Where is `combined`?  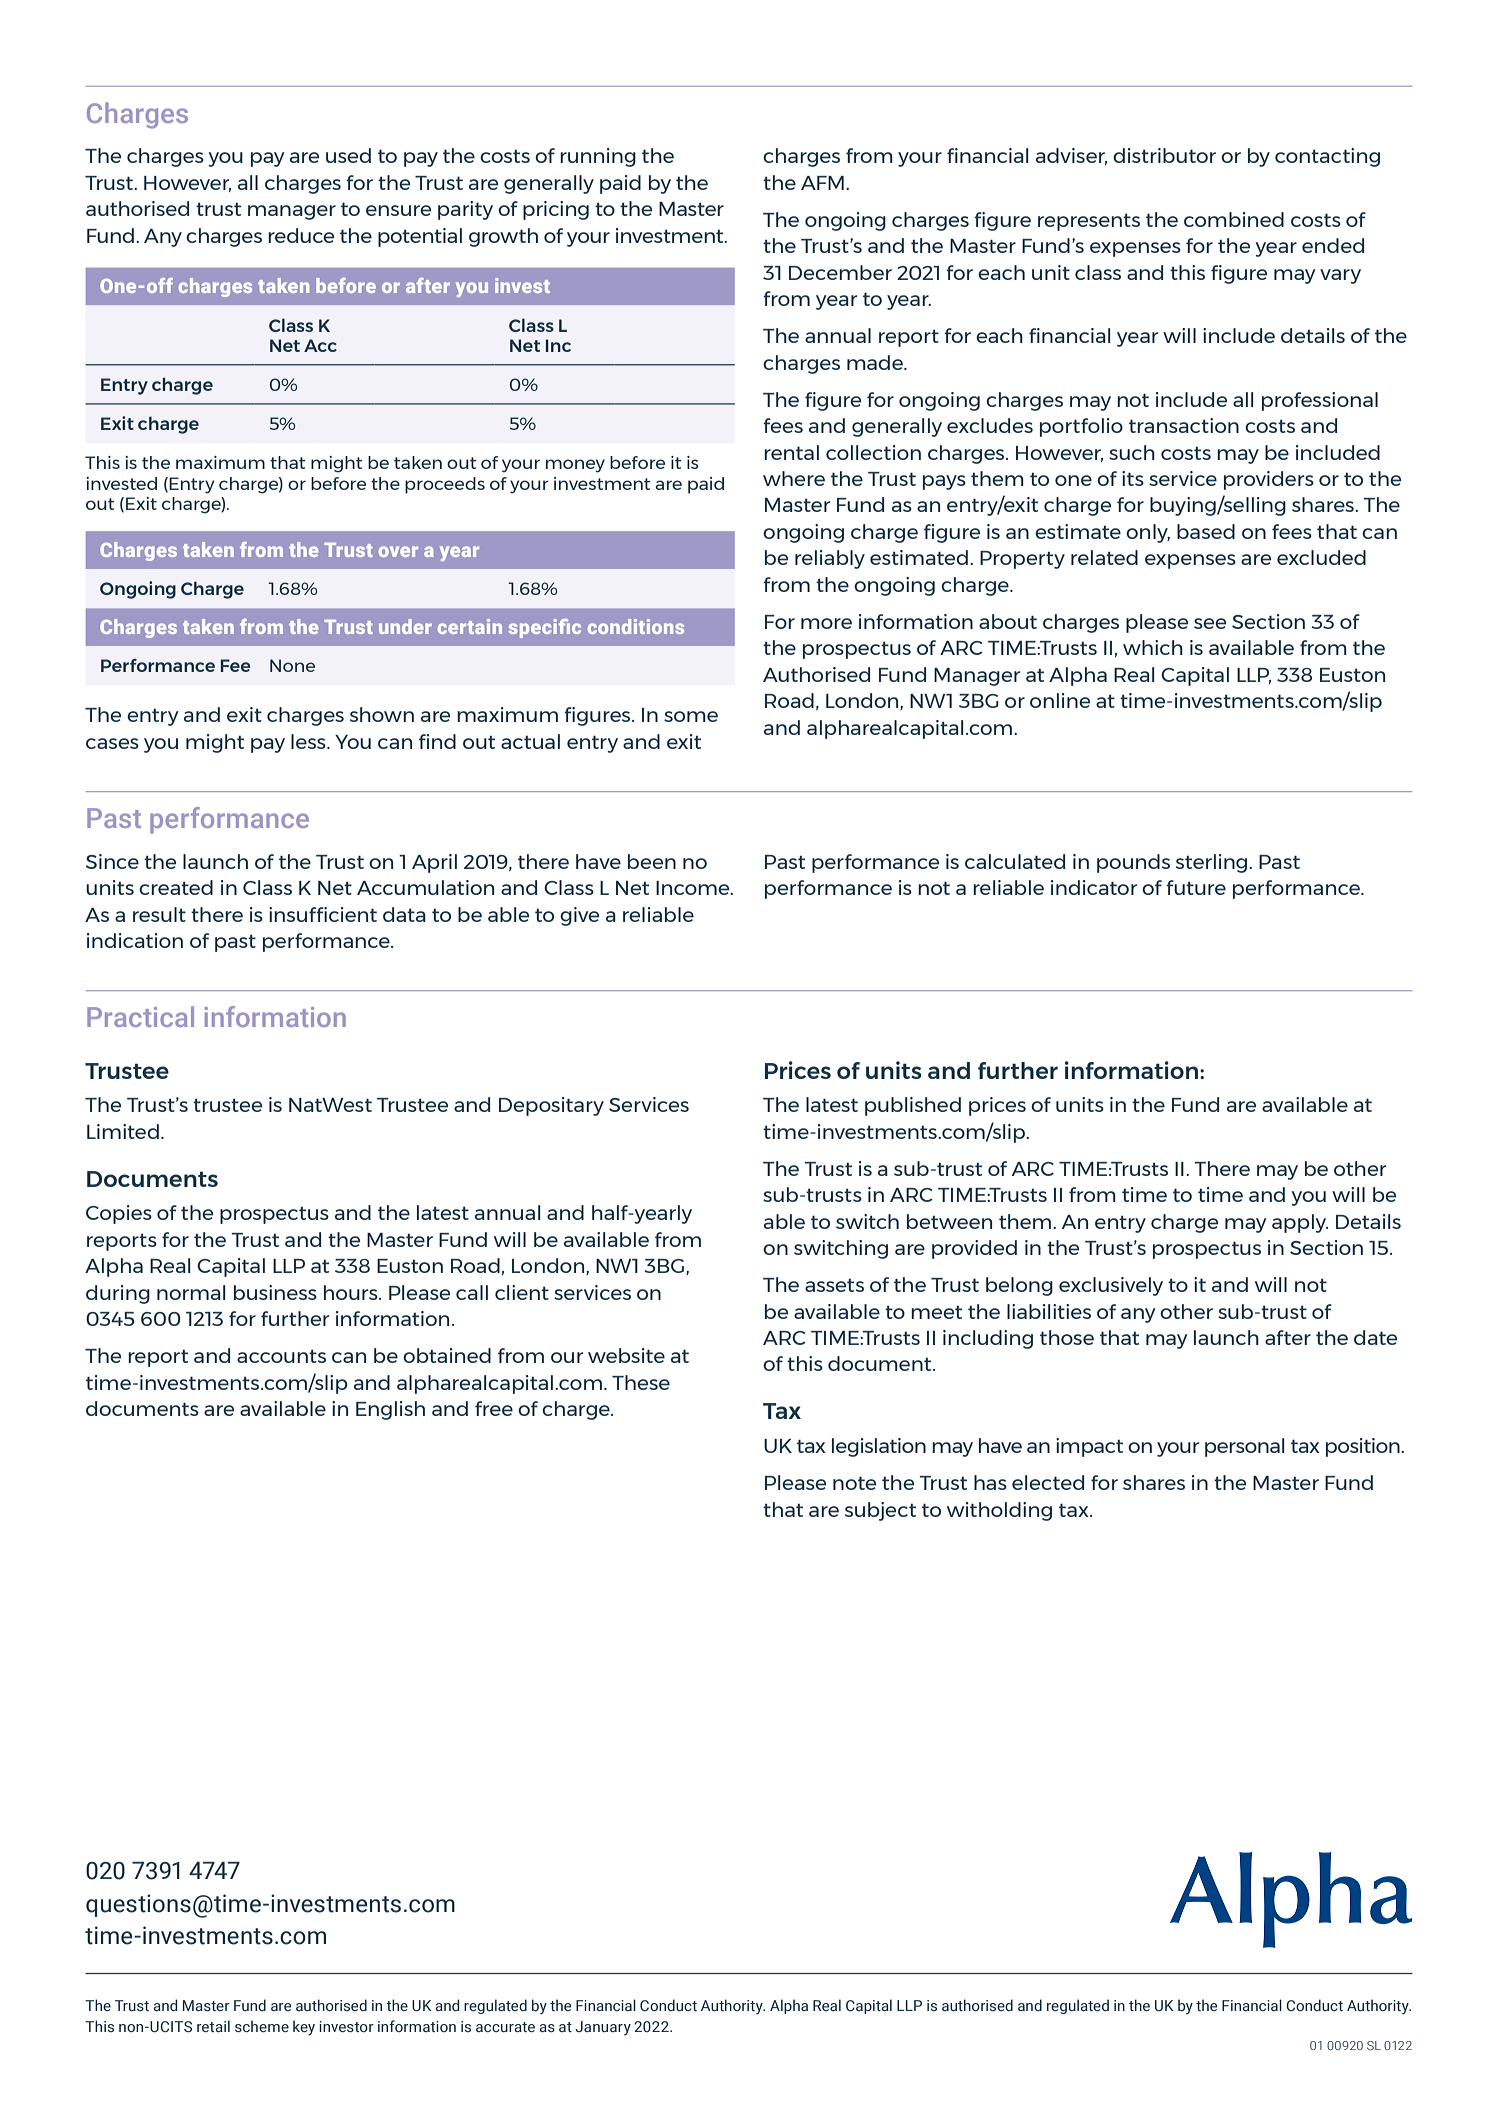
combined is located at coordinates (1234, 219).
